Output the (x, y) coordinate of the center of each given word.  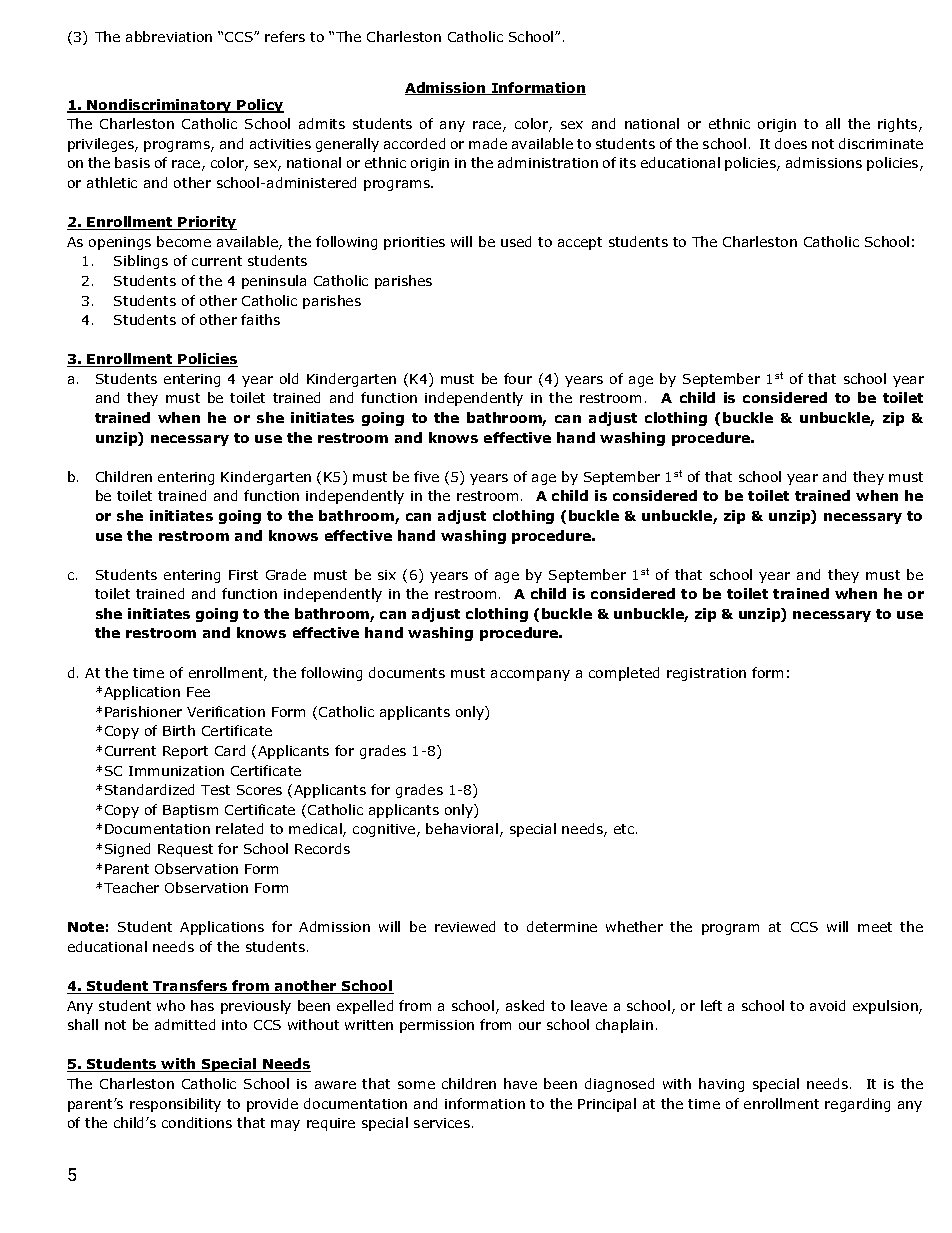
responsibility (175, 1105)
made (488, 143)
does (791, 143)
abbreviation (169, 36)
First (243, 575)
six (387, 575)
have (520, 1083)
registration (706, 674)
